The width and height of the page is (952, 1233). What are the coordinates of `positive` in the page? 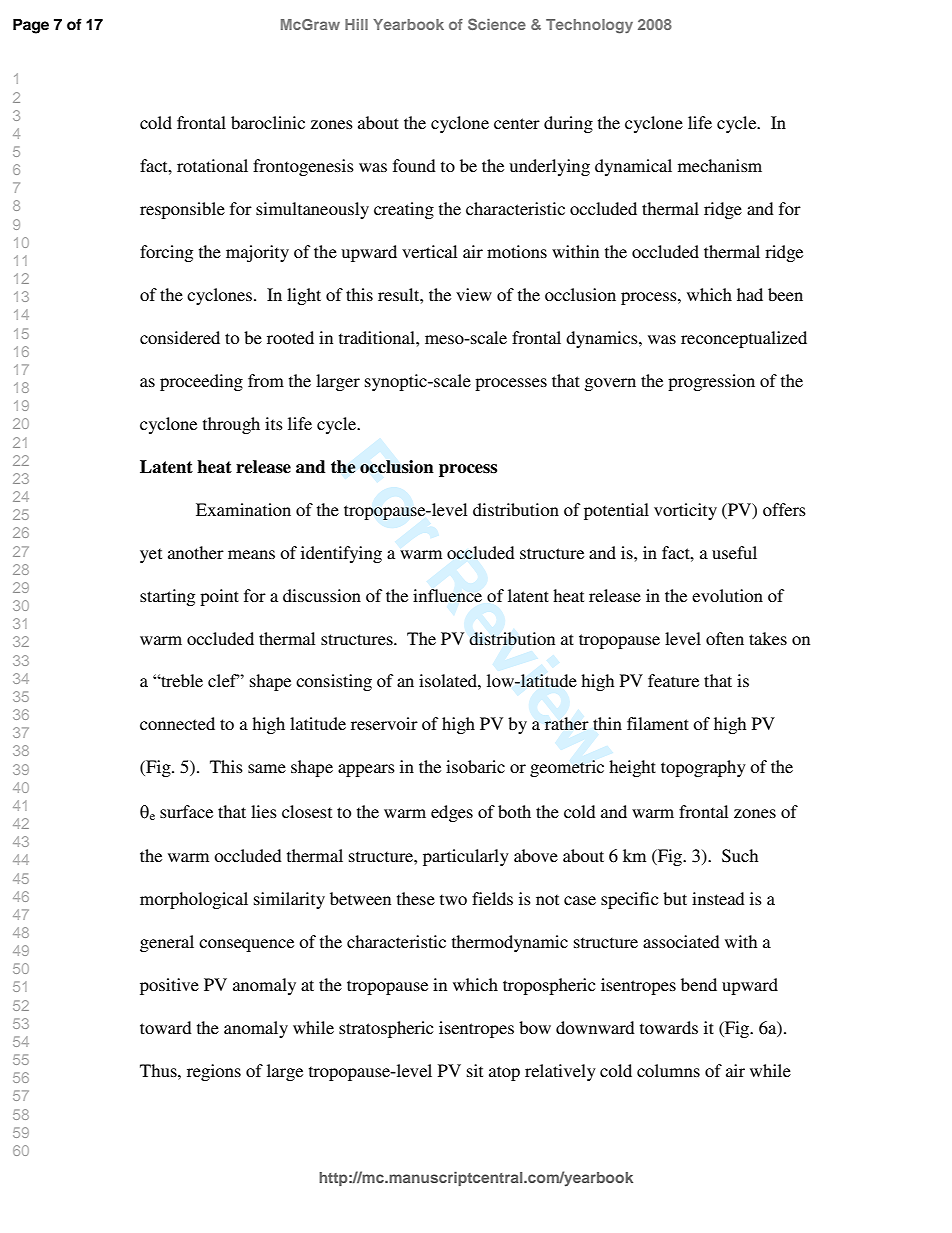 It's located at (169, 986).
